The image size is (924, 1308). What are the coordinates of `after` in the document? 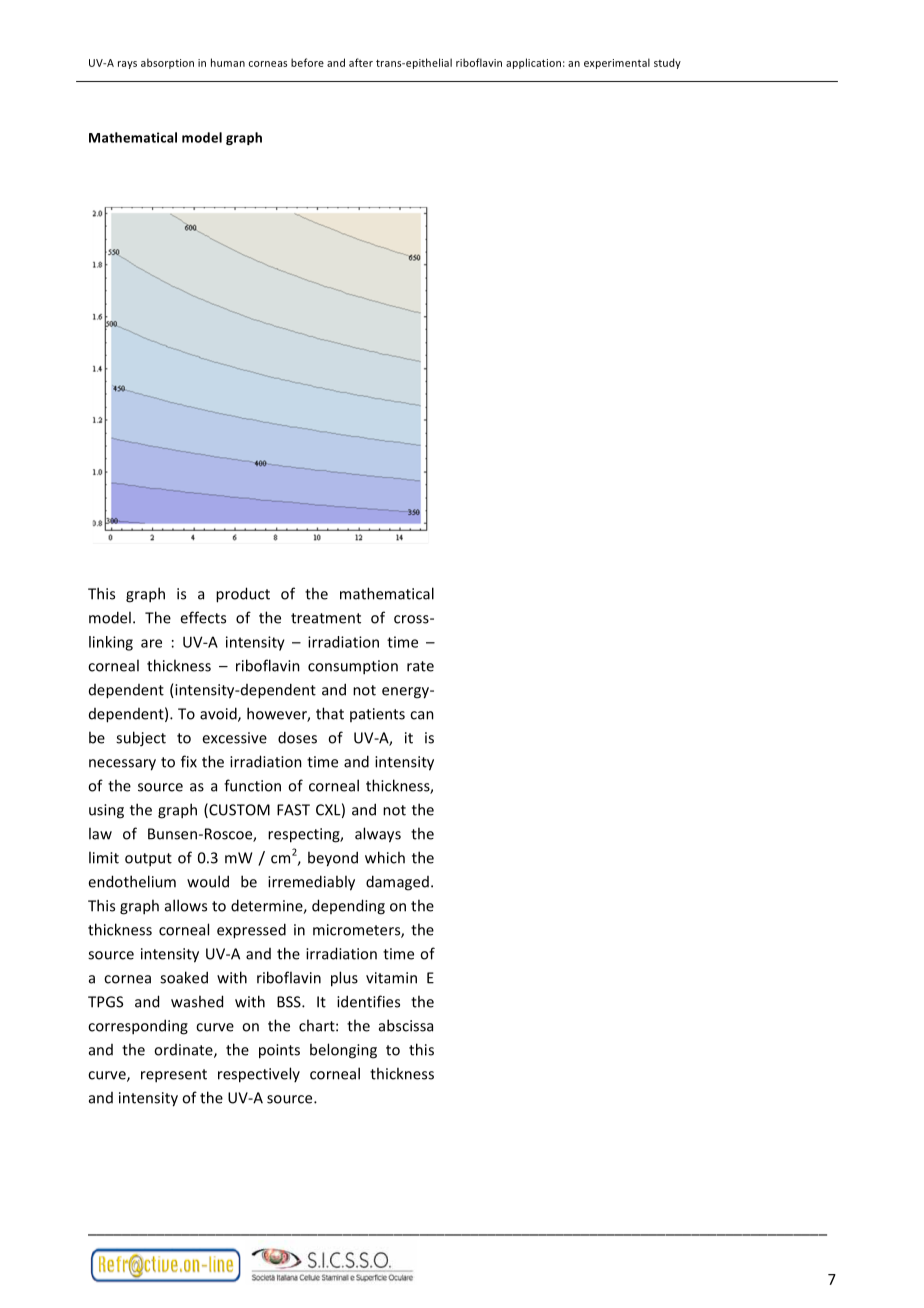 It's located at (361, 62).
